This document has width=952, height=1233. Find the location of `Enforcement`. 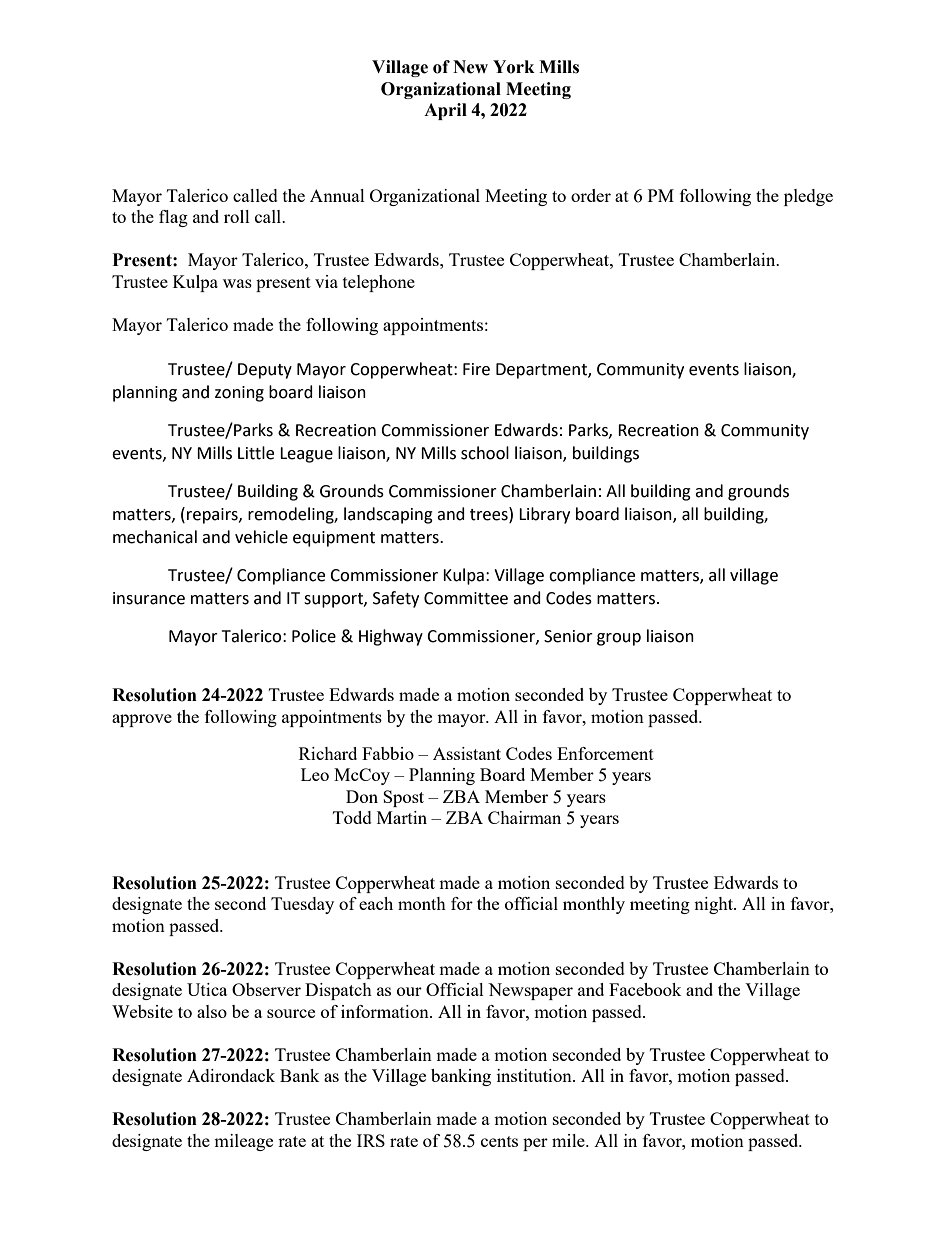

Enforcement is located at coordinates (605, 753).
